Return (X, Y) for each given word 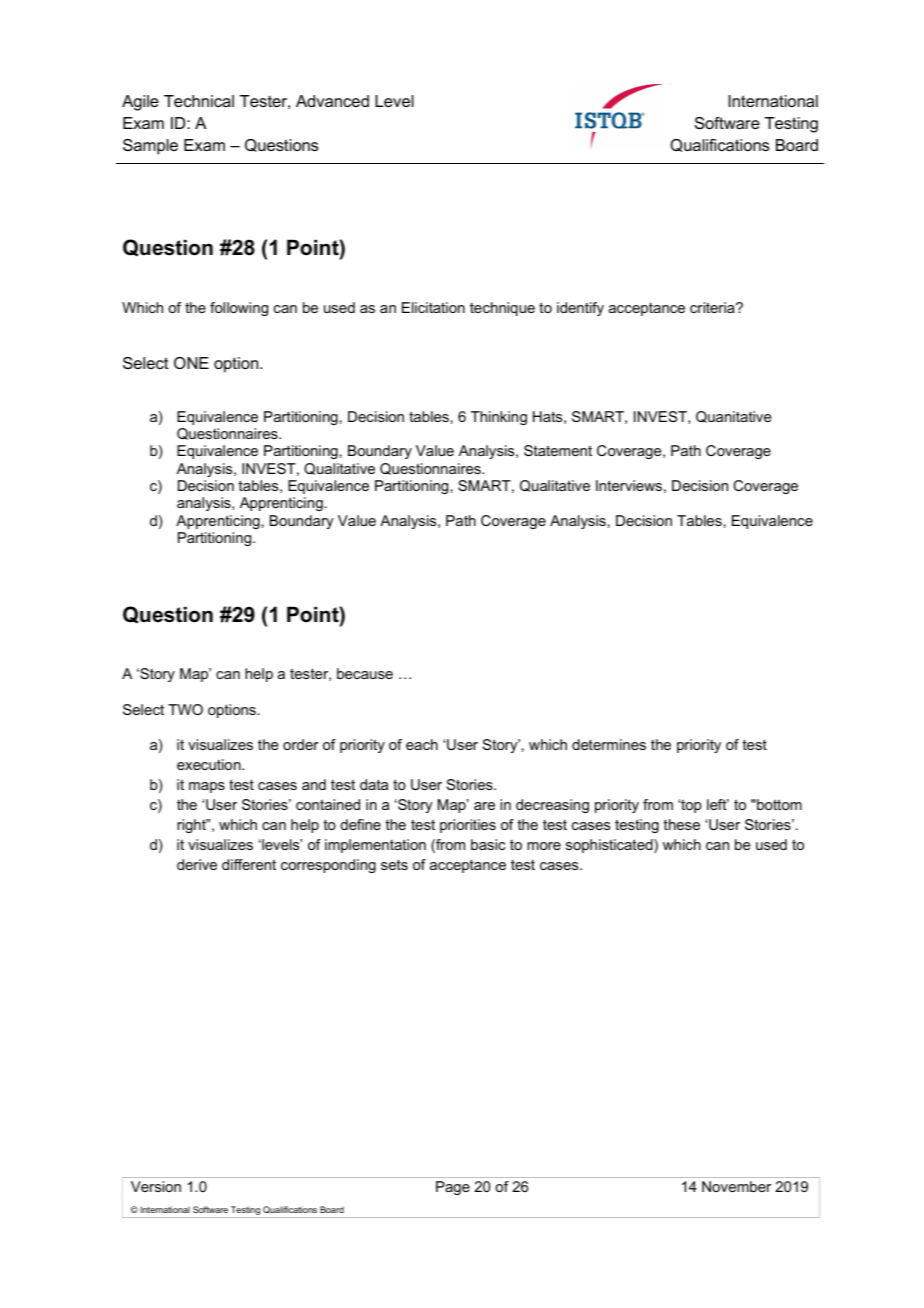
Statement (558, 450)
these (682, 824)
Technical (199, 101)
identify (580, 309)
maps (207, 787)
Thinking (499, 418)
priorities (468, 826)
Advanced (332, 101)
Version (156, 1186)
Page (453, 1188)
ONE (191, 363)
